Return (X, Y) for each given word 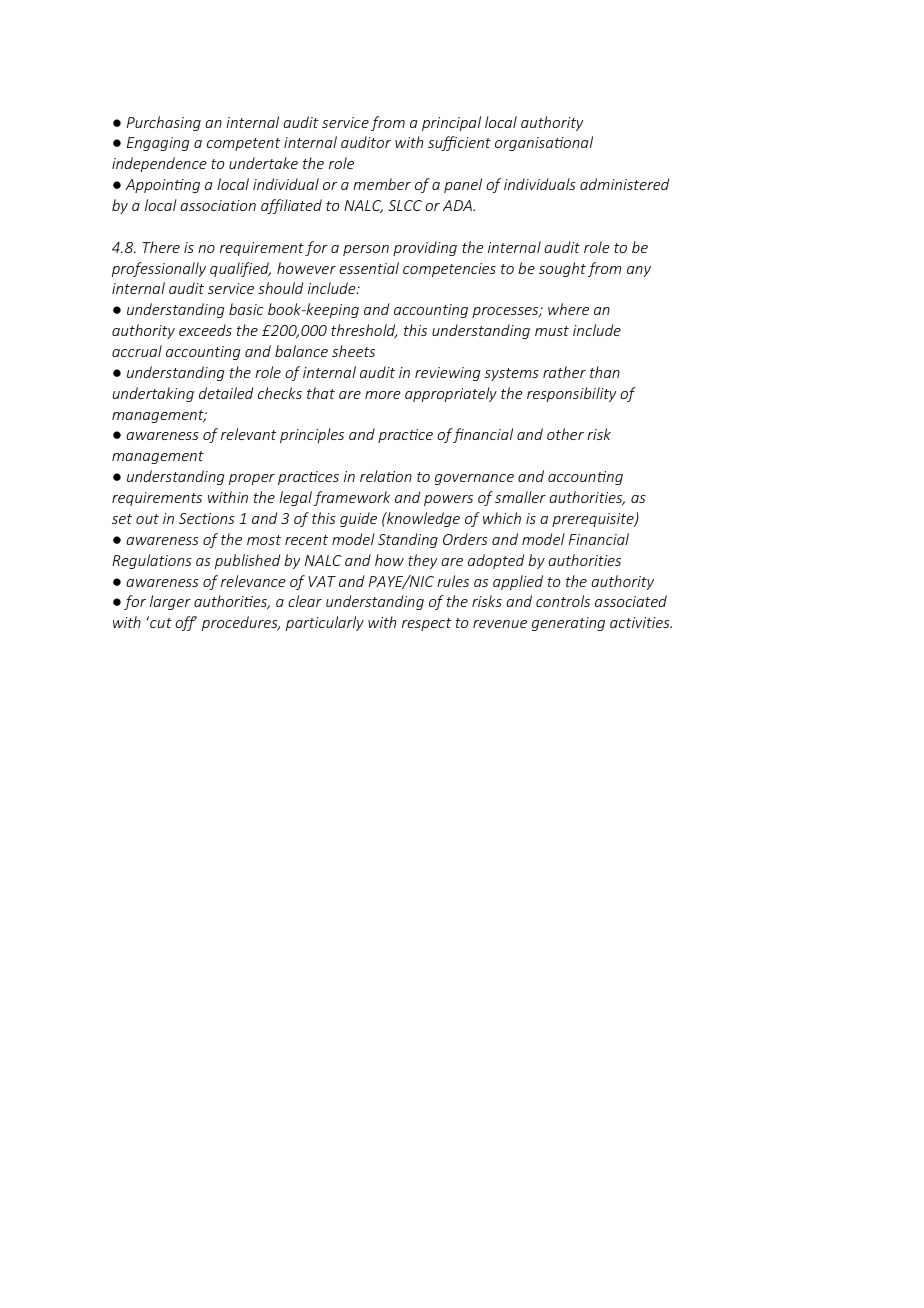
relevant (249, 434)
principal (451, 123)
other (565, 434)
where (568, 309)
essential (369, 268)
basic (246, 309)
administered (624, 184)
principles (312, 435)
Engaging (158, 144)
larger (170, 602)
